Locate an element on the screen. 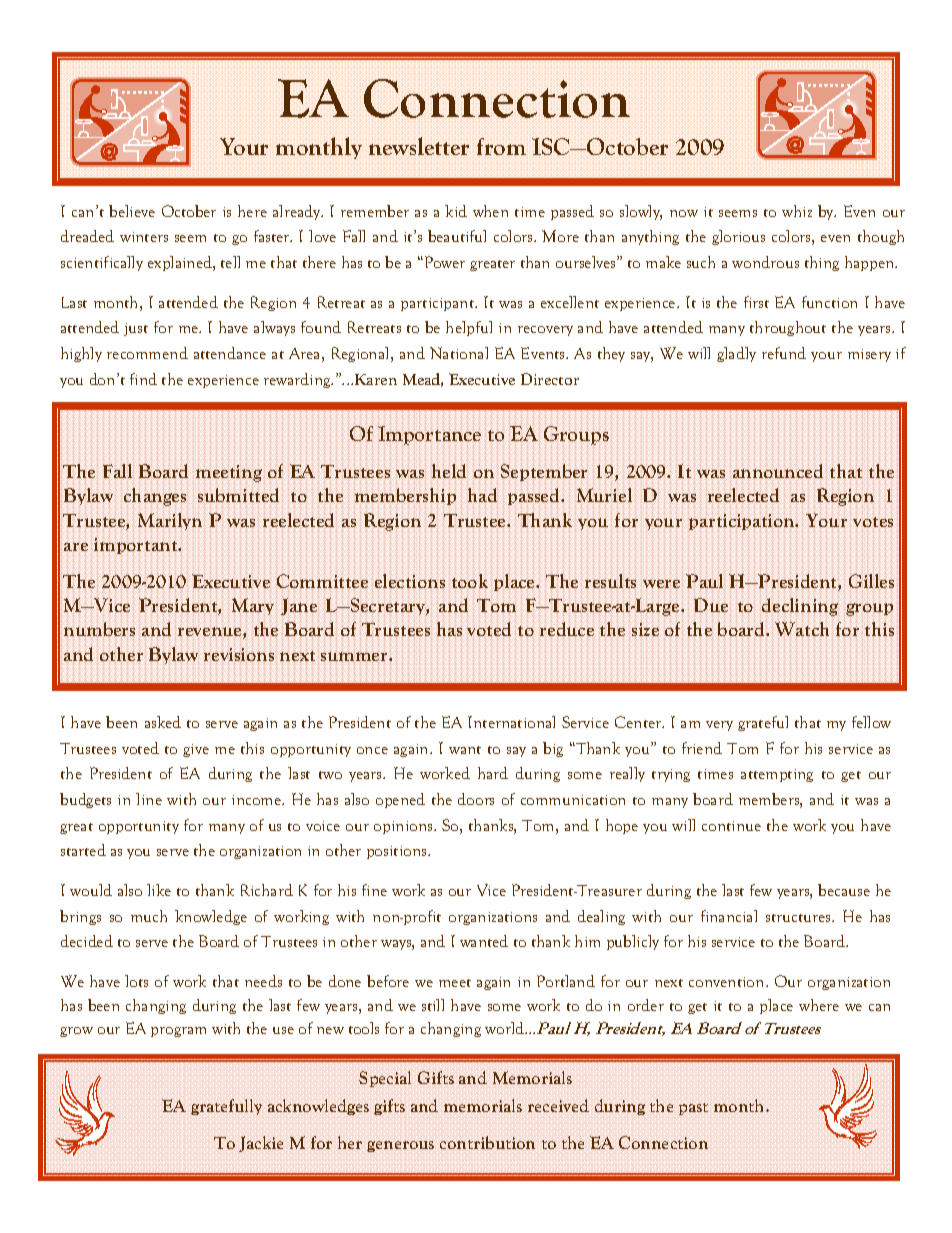 The width and height of the screenshot is (952, 1233). Jackie is located at coordinates (261, 1144).
